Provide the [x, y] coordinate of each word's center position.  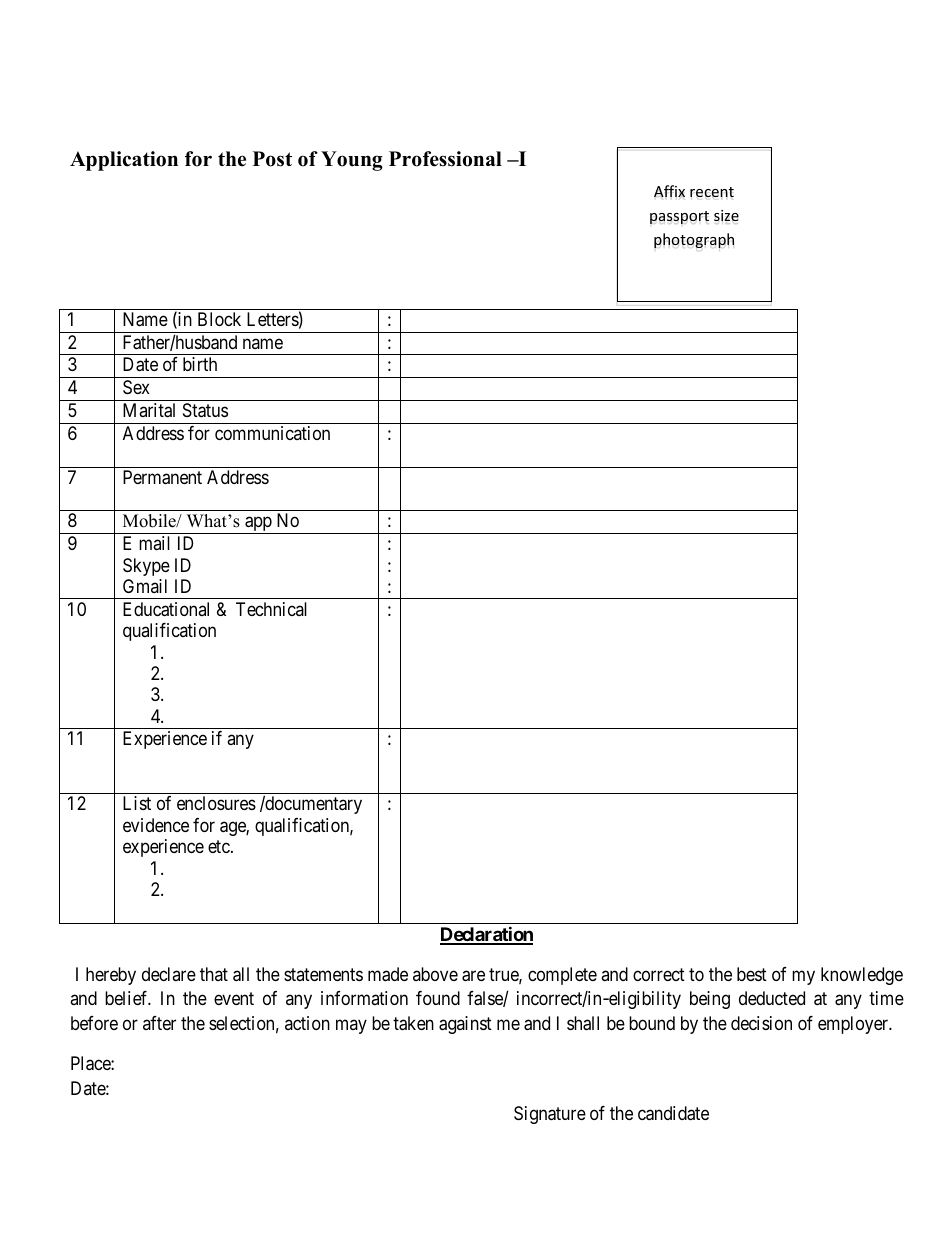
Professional [445, 159]
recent [712, 192]
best [752, 974]
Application [124, 161]
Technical [271, 609]
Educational [166, 609]
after [159, 1023]
